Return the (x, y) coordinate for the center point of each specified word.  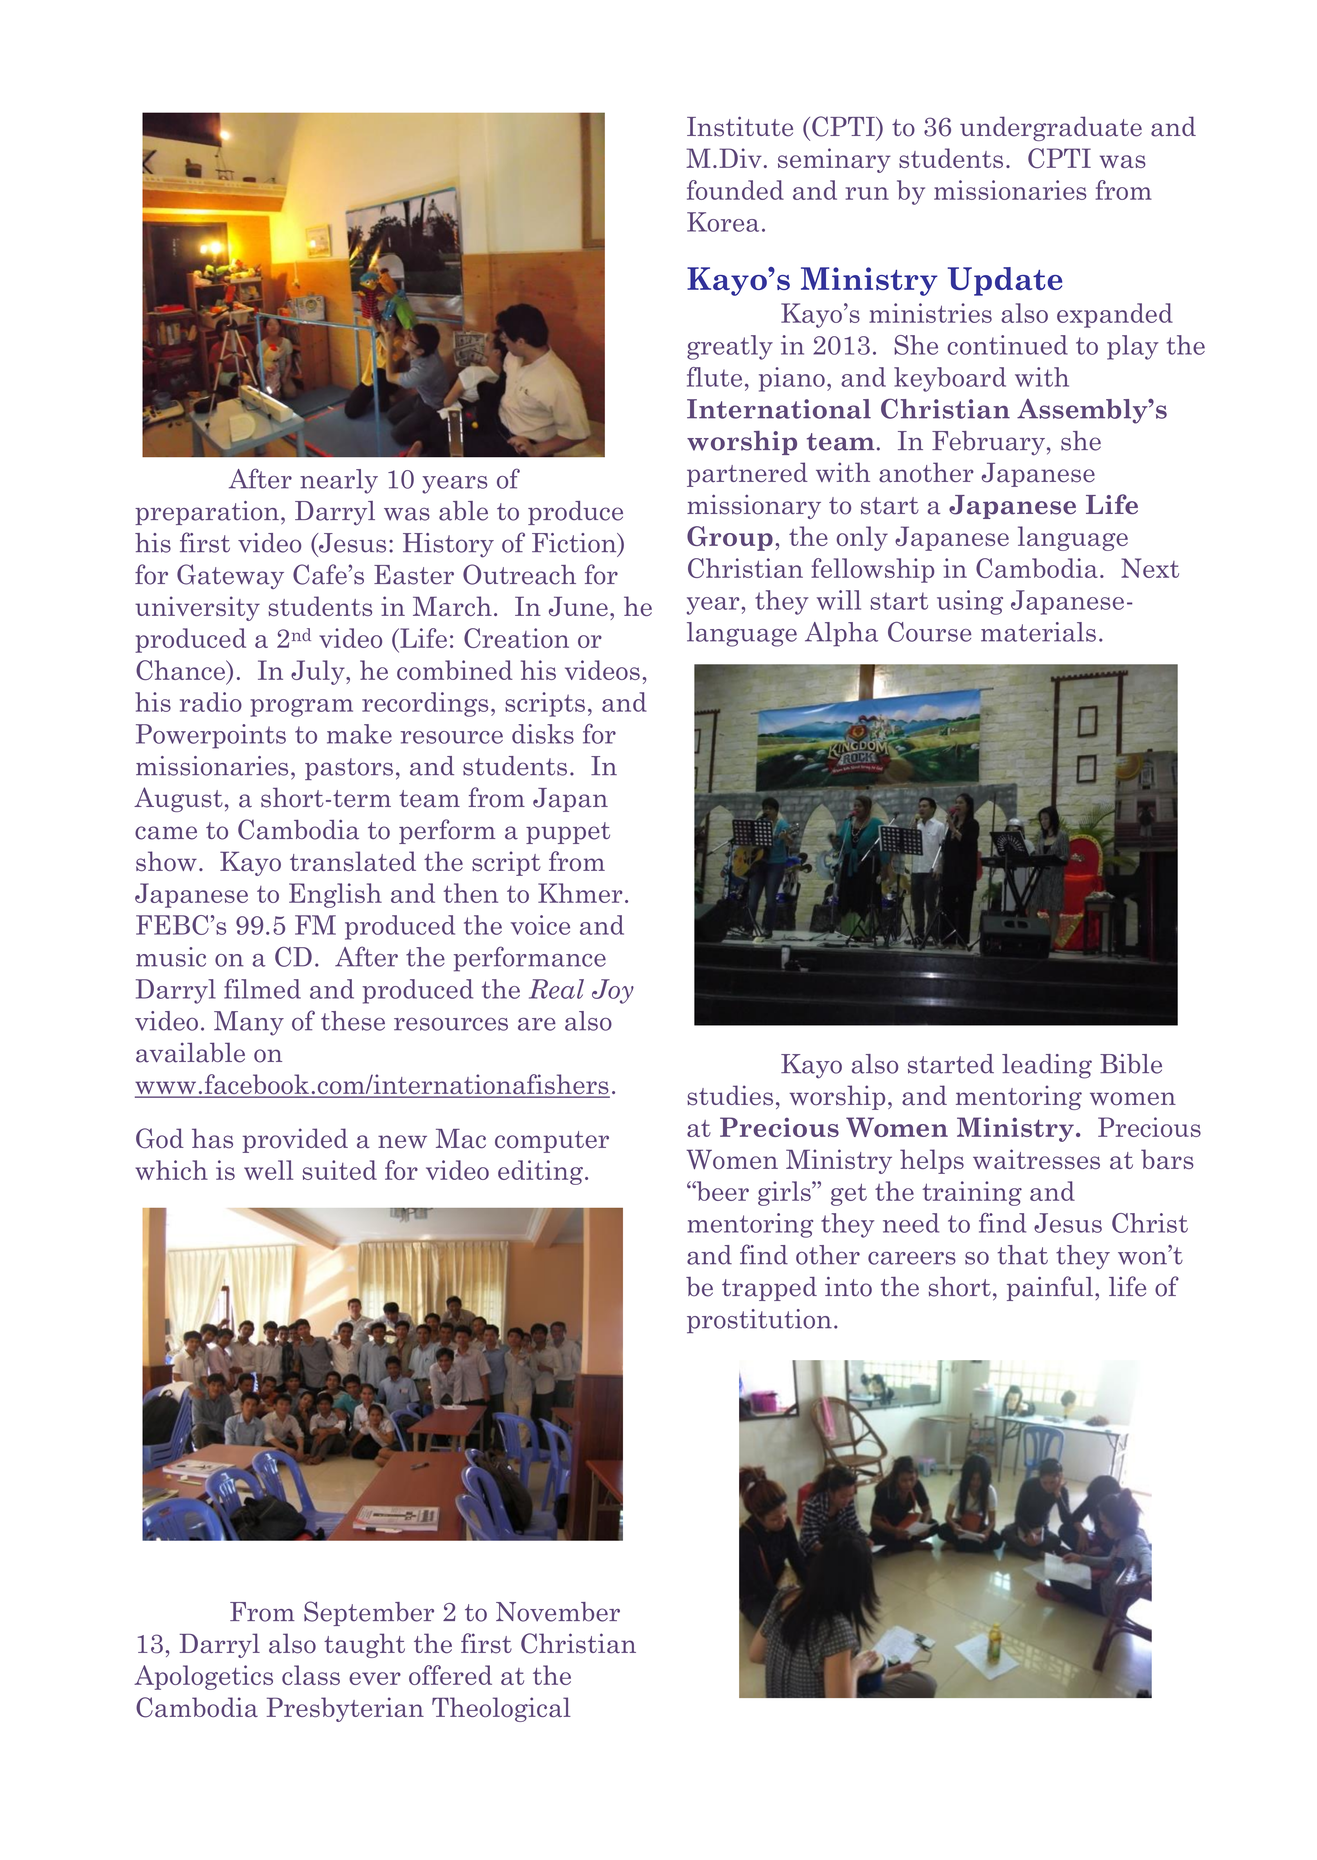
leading (1047, 1066)
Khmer (580, 893)
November (558, 1612)
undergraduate (1051, 128)
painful (1050, 1288)
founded (735, 190)
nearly (339, 481)
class (311, 1675)
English (335, 895)
